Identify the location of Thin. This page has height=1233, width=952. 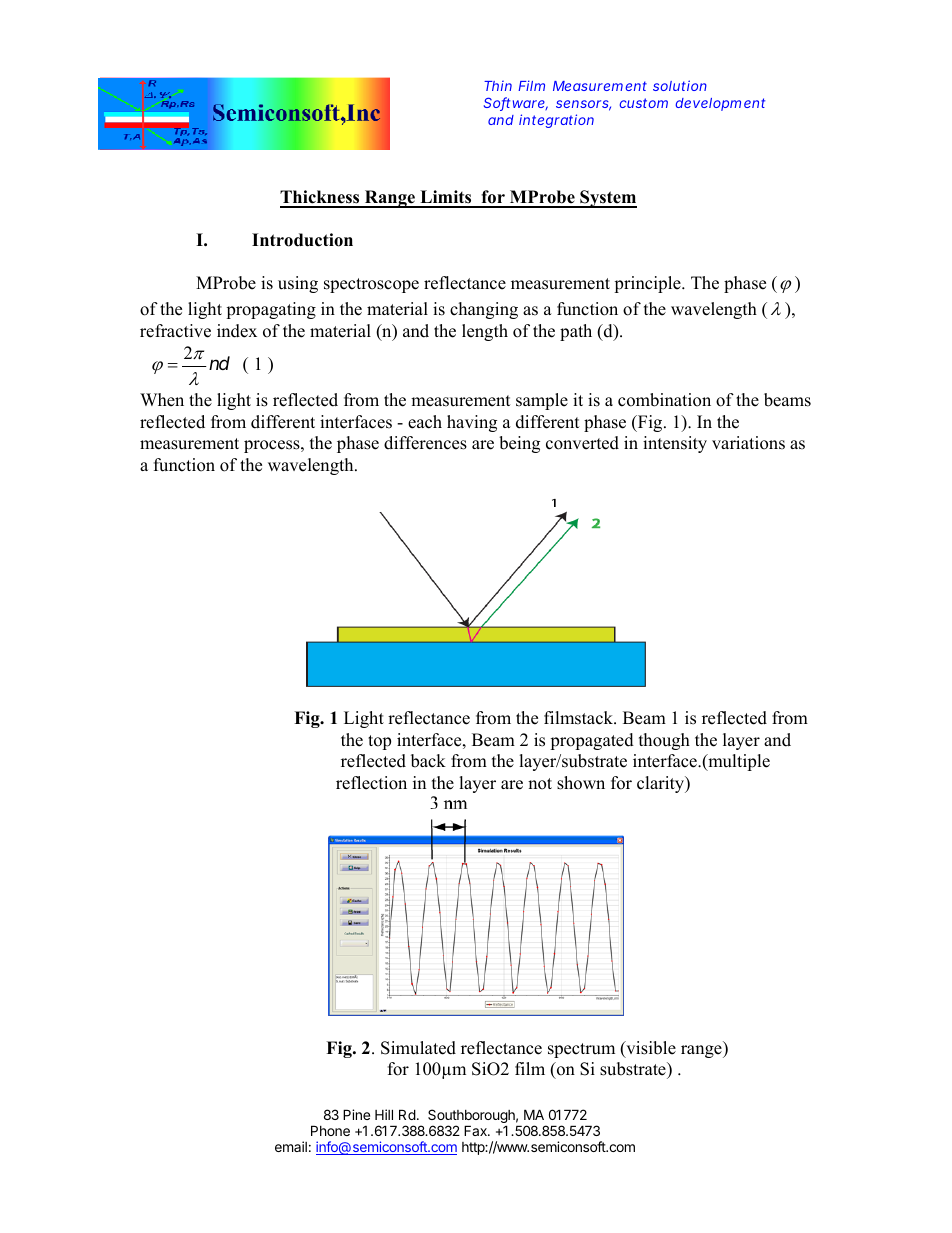
(498, 86).
